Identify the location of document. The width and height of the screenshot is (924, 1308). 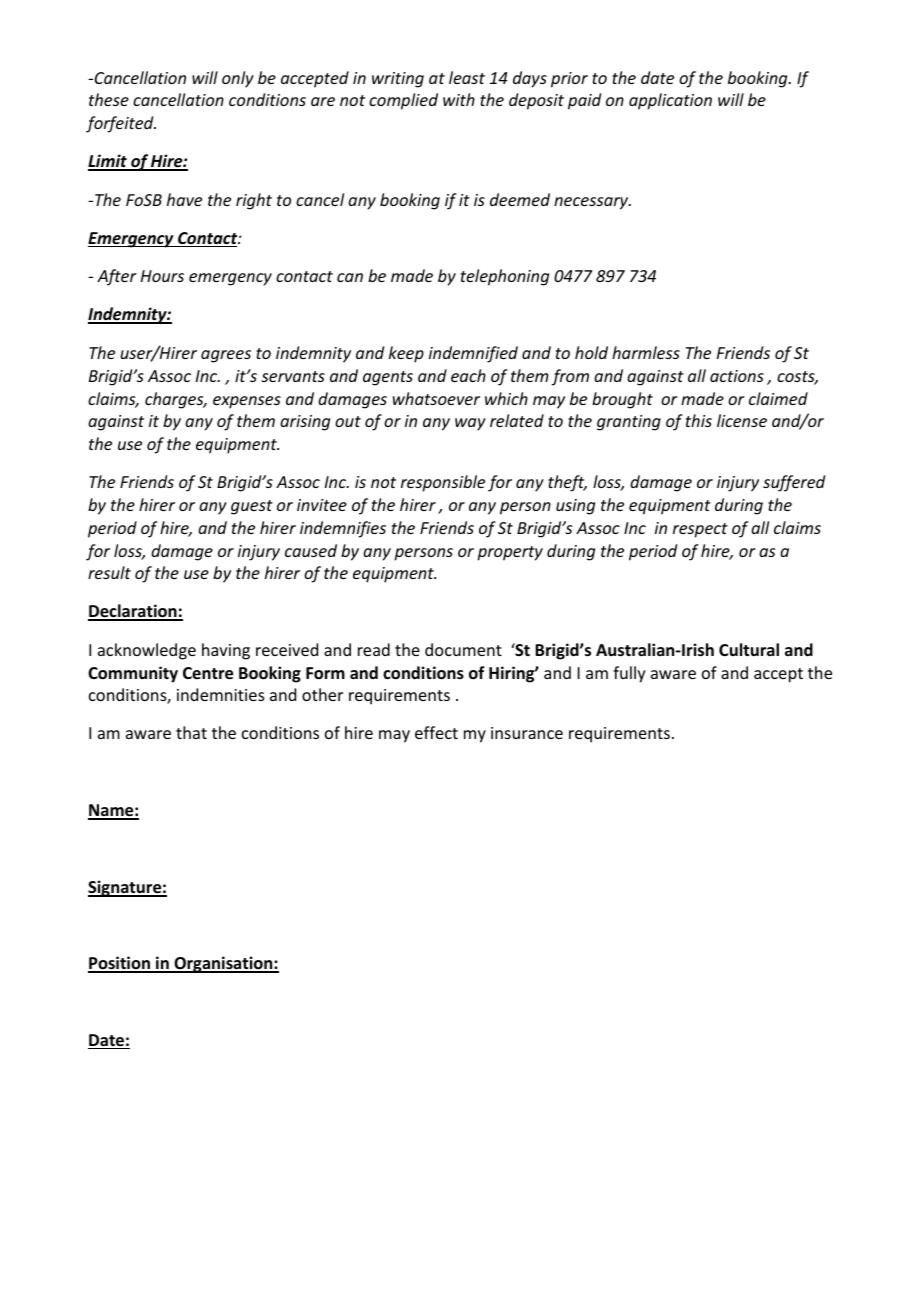
(463, 649).
